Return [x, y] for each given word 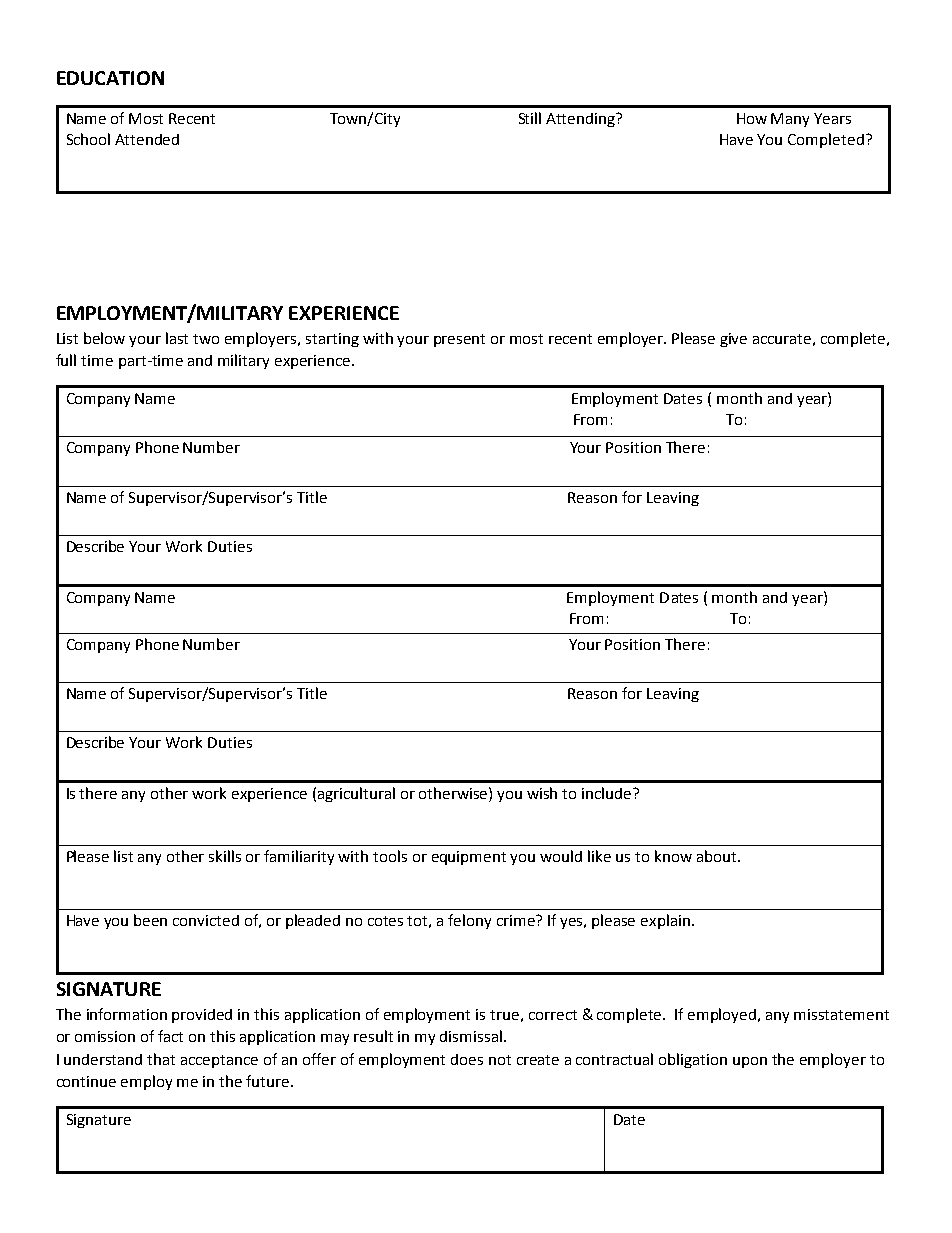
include [608, 793]
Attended [147, 139]
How [752, 118]
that [161, 1059]
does [467, 1059]
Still [530, 118]
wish [542, 793]
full [66, 360]
